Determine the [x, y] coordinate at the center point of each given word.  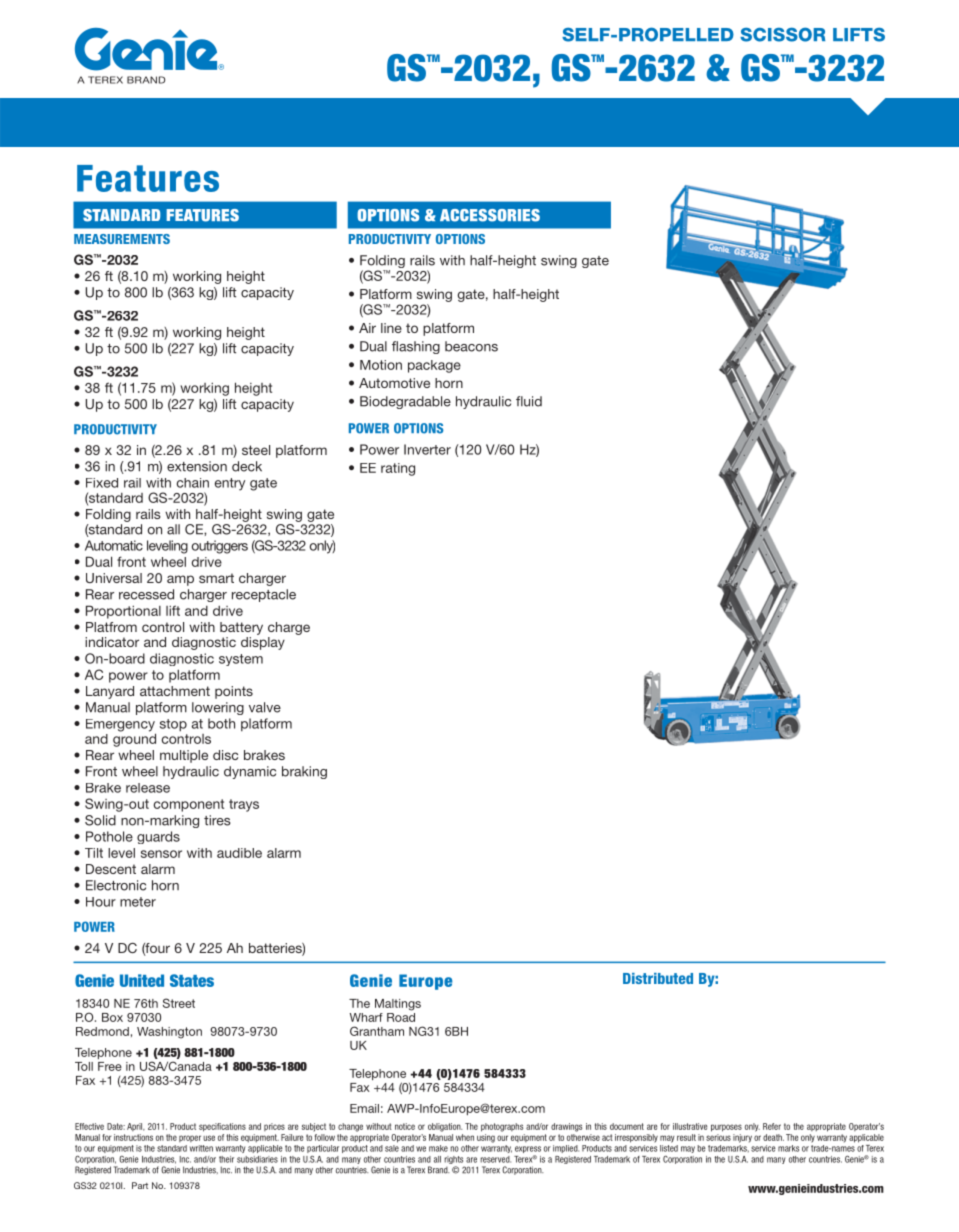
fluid [529, 401]
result [686, 1137]
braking [304, 772]
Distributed [658, 978]
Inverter [427, 449]
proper [190, 1138]
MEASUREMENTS [122, 239]
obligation [445, 1127]
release [148, 788]
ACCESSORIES [490, 215]
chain [193, 483]
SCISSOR [782, 34]
